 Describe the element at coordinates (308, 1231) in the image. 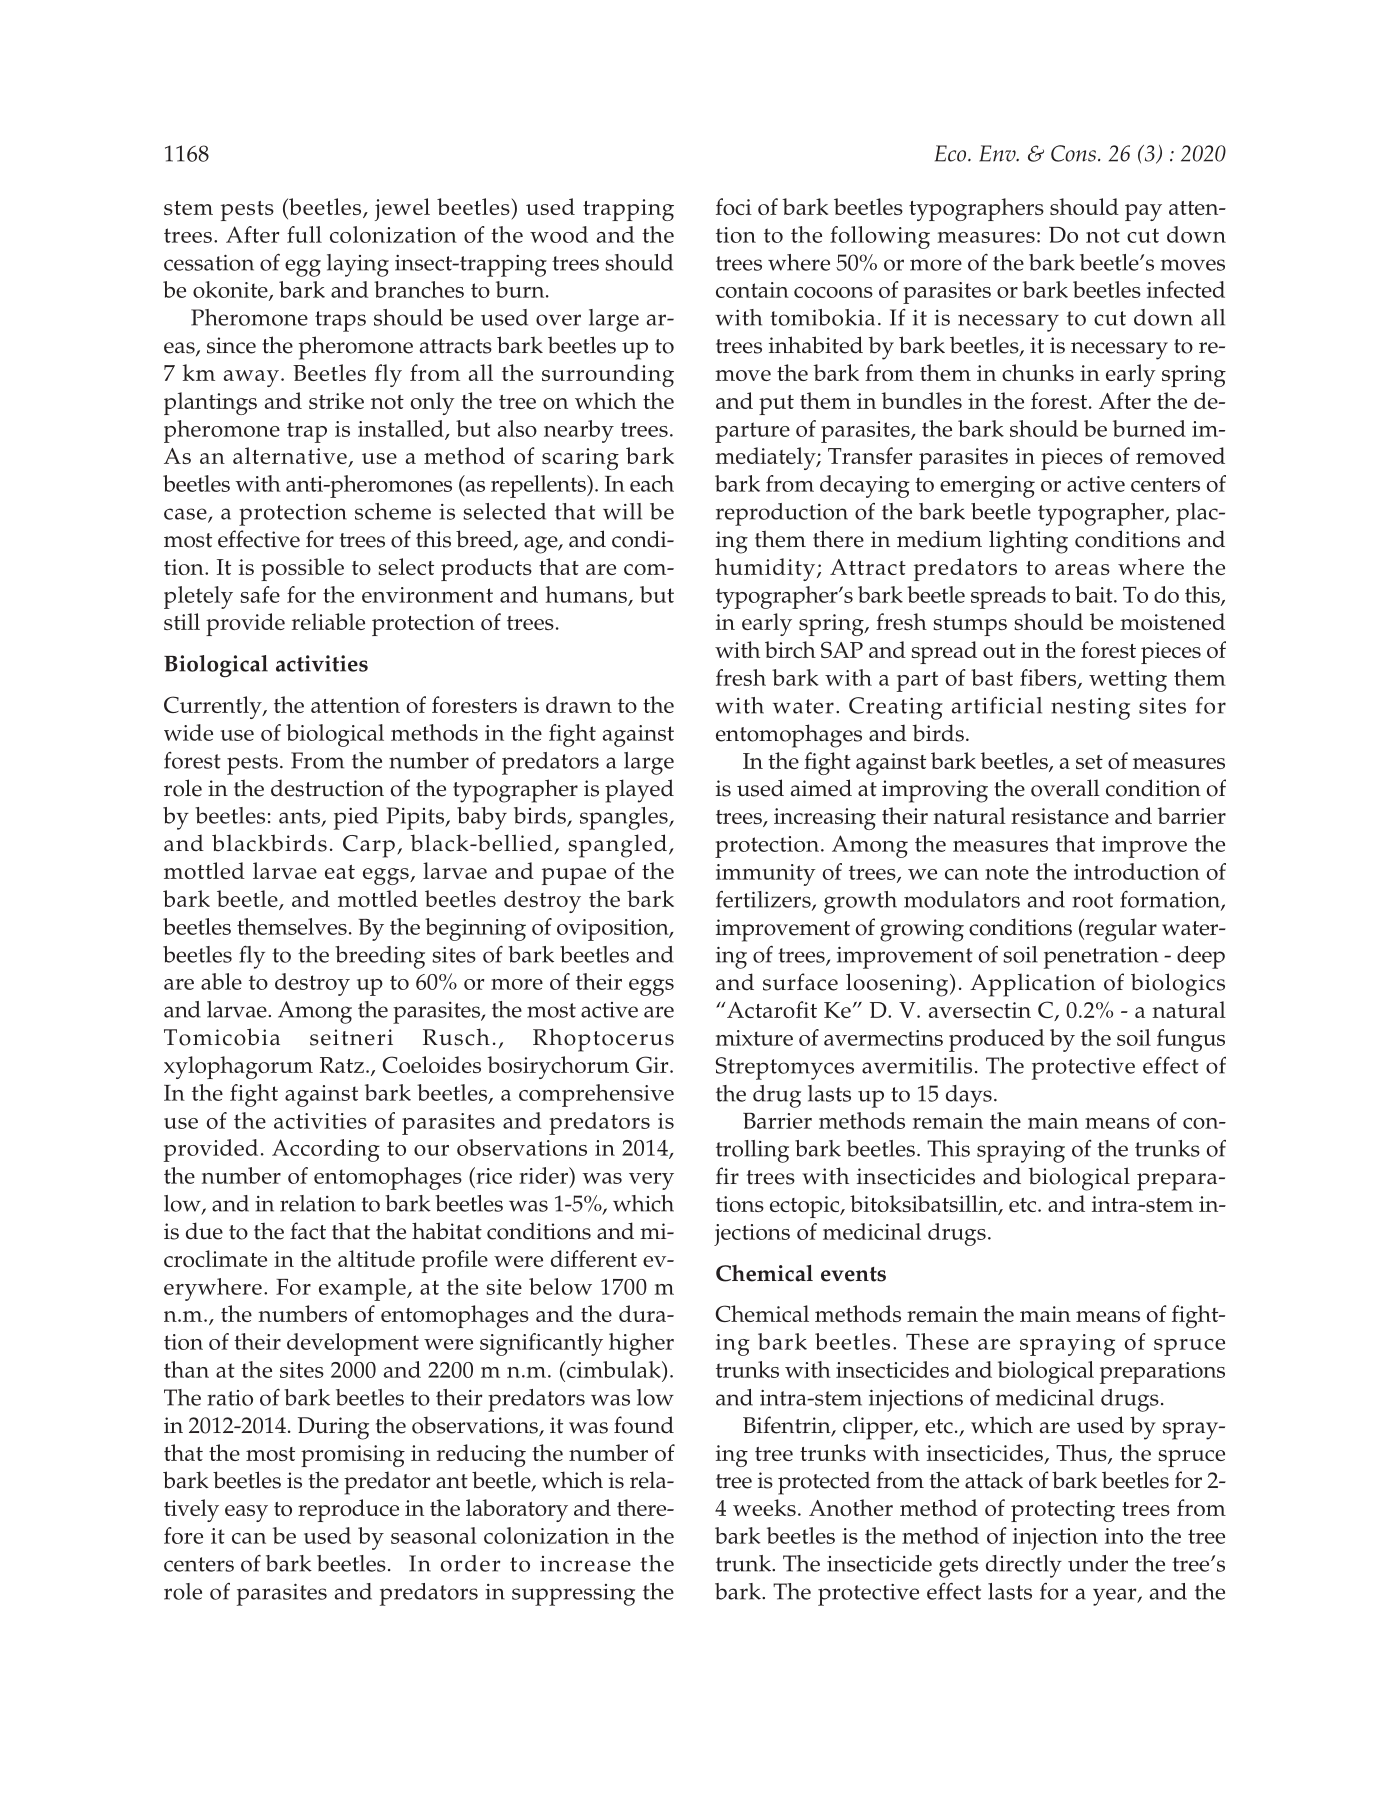

I see `fact` at that location.
